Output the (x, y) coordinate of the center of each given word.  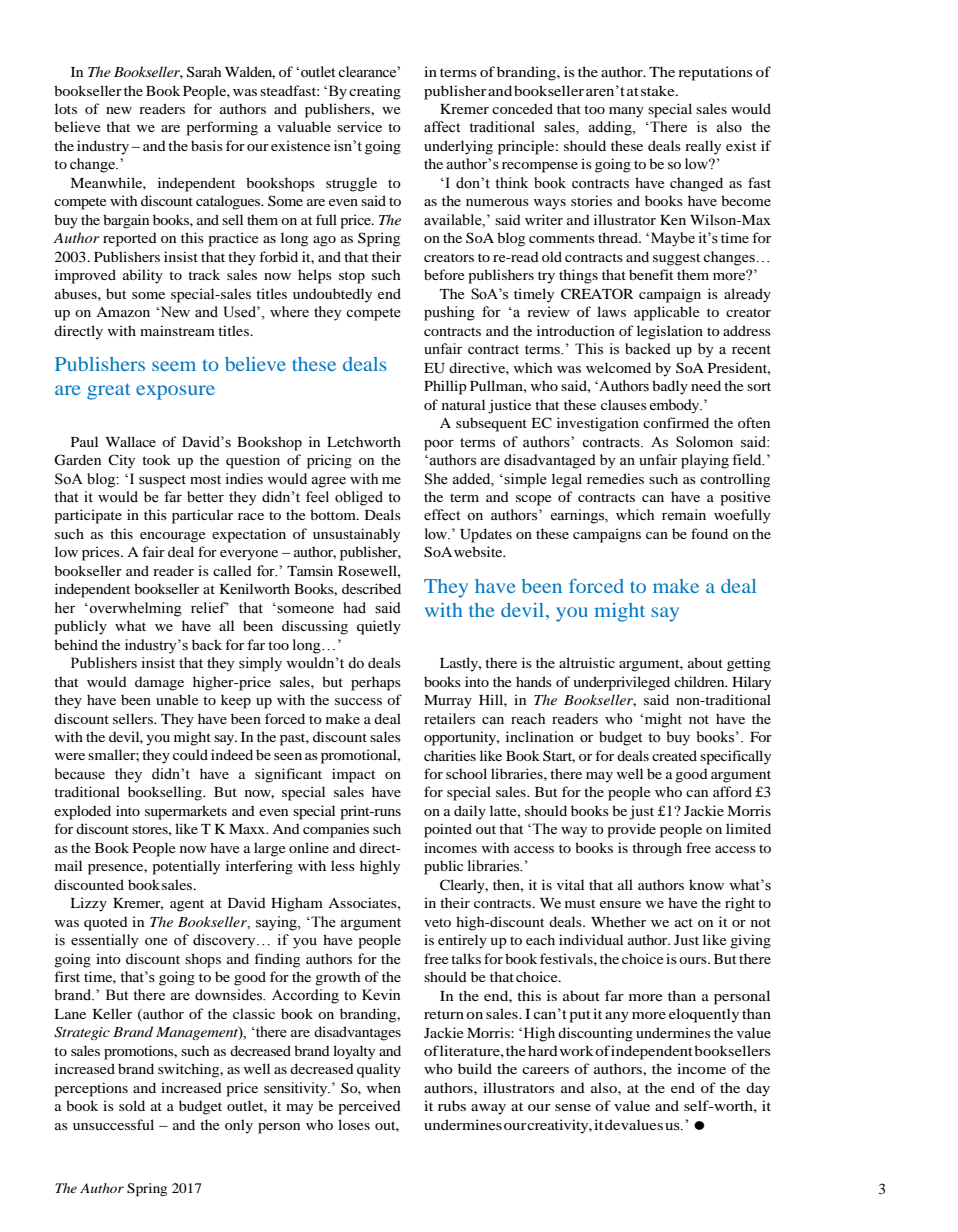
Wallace (130, 441)
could (190, 754)
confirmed (676, 422)
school (466, 773)
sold (132, 1105)
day (758, 1089)
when (384, 1087)
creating (375, 92)
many (626, 112)
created (674, 755)
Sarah (204, 72)
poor (439, 445)
